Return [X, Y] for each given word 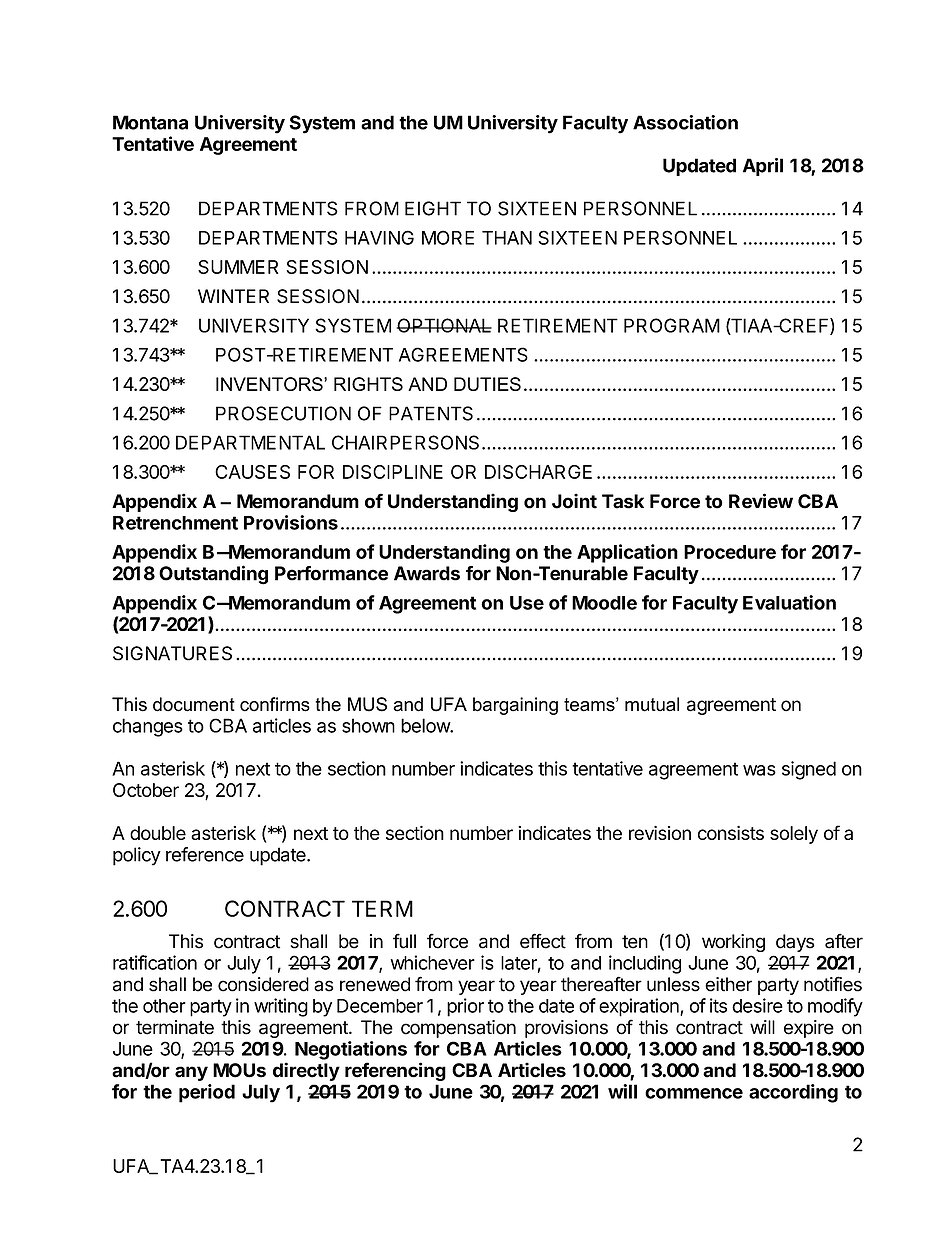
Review [761, 501]
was [759, 770]
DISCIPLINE [393, 472]
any [191, 1073]
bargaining [515, 706]
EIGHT [433, 208]
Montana [150, 122]
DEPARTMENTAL [250, 442]
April [763, 167]
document [194, 704]
